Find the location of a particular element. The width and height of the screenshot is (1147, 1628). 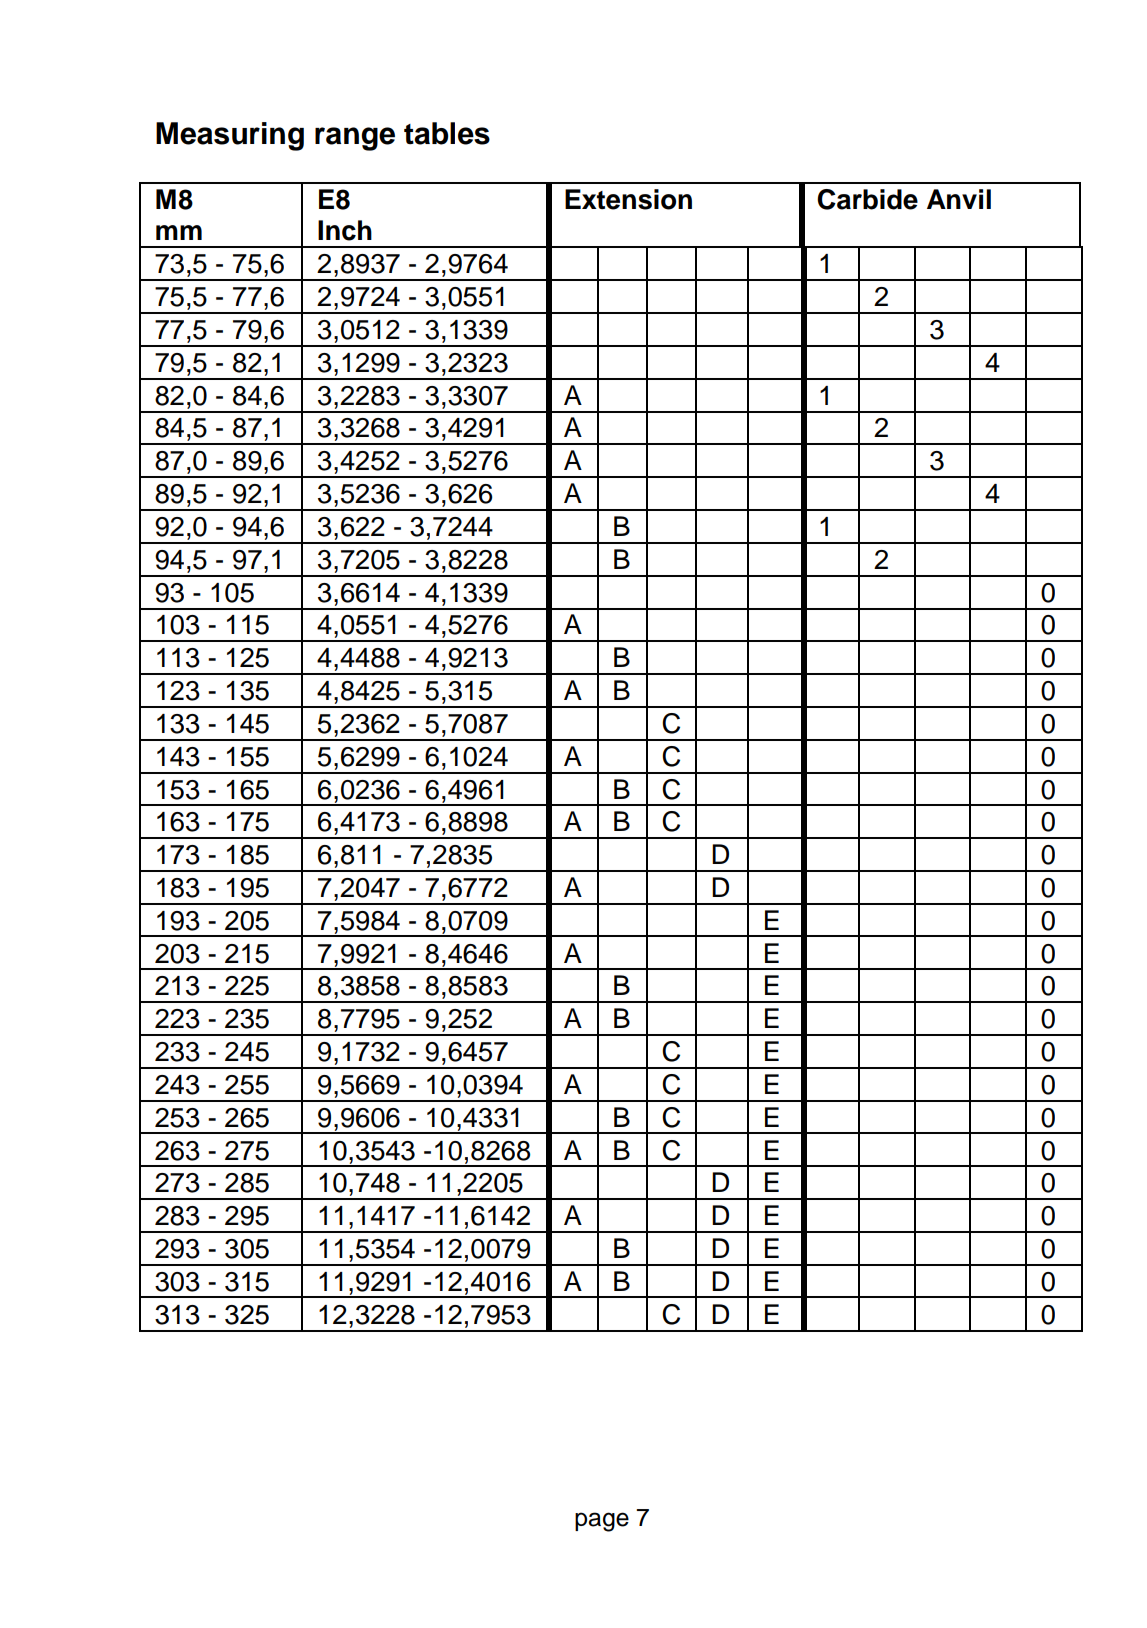

Anvil is located at coordinates (959, 199).
